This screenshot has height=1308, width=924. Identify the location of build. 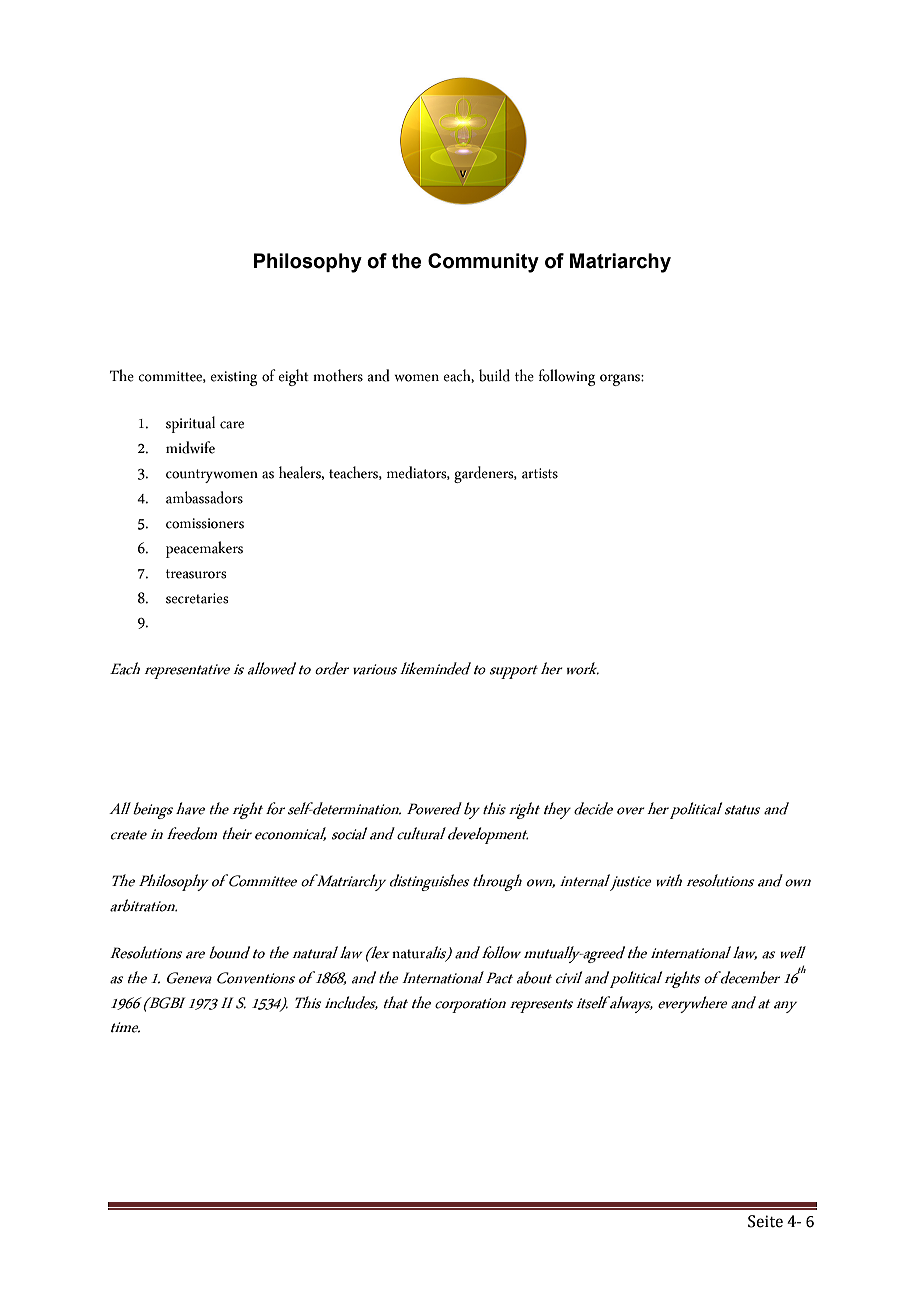
(494, 375).
